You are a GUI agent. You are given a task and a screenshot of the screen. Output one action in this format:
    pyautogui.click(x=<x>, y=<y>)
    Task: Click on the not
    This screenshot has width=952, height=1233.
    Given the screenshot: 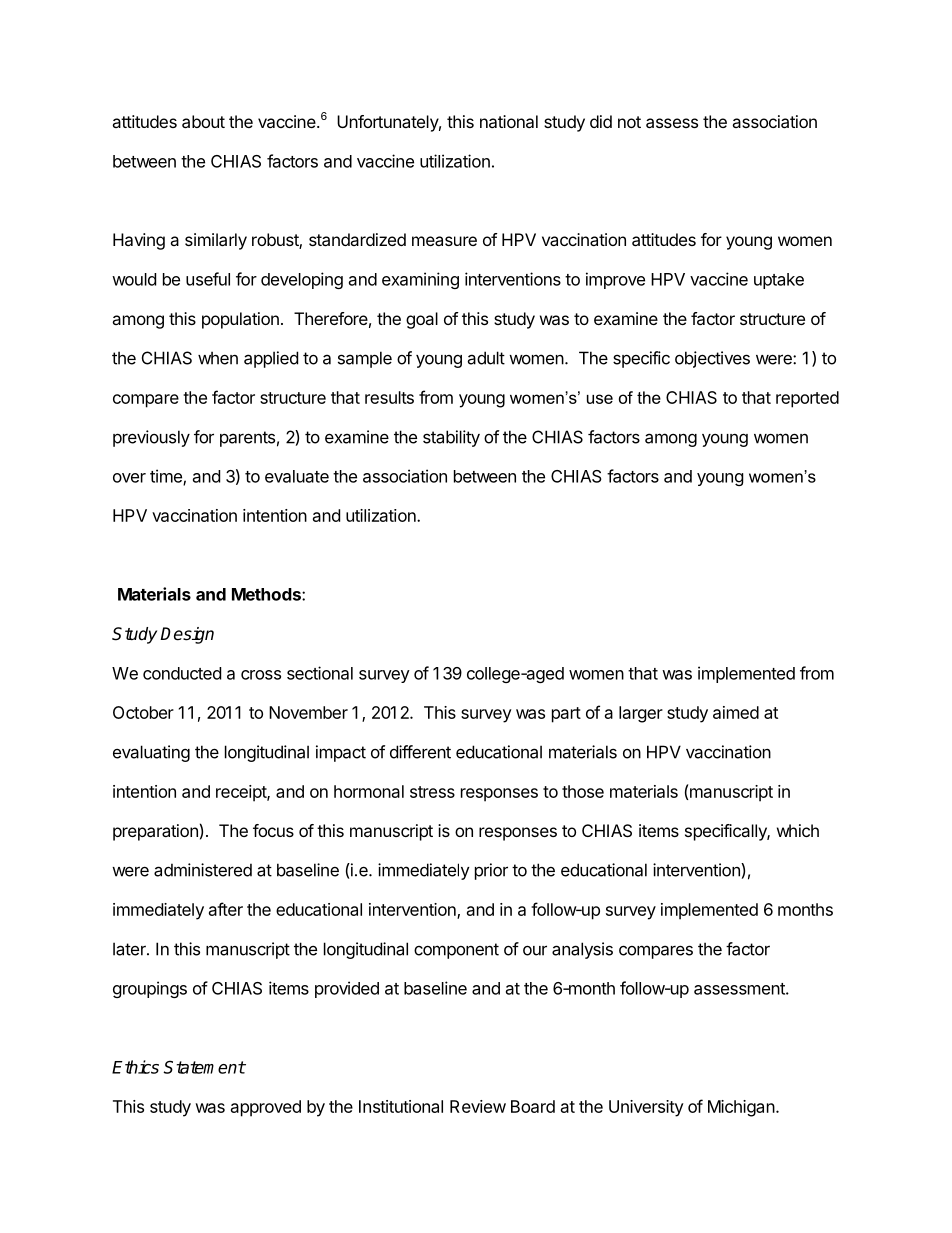 What is the action you would take?
    pyautogui.click(x=629, y=122)
